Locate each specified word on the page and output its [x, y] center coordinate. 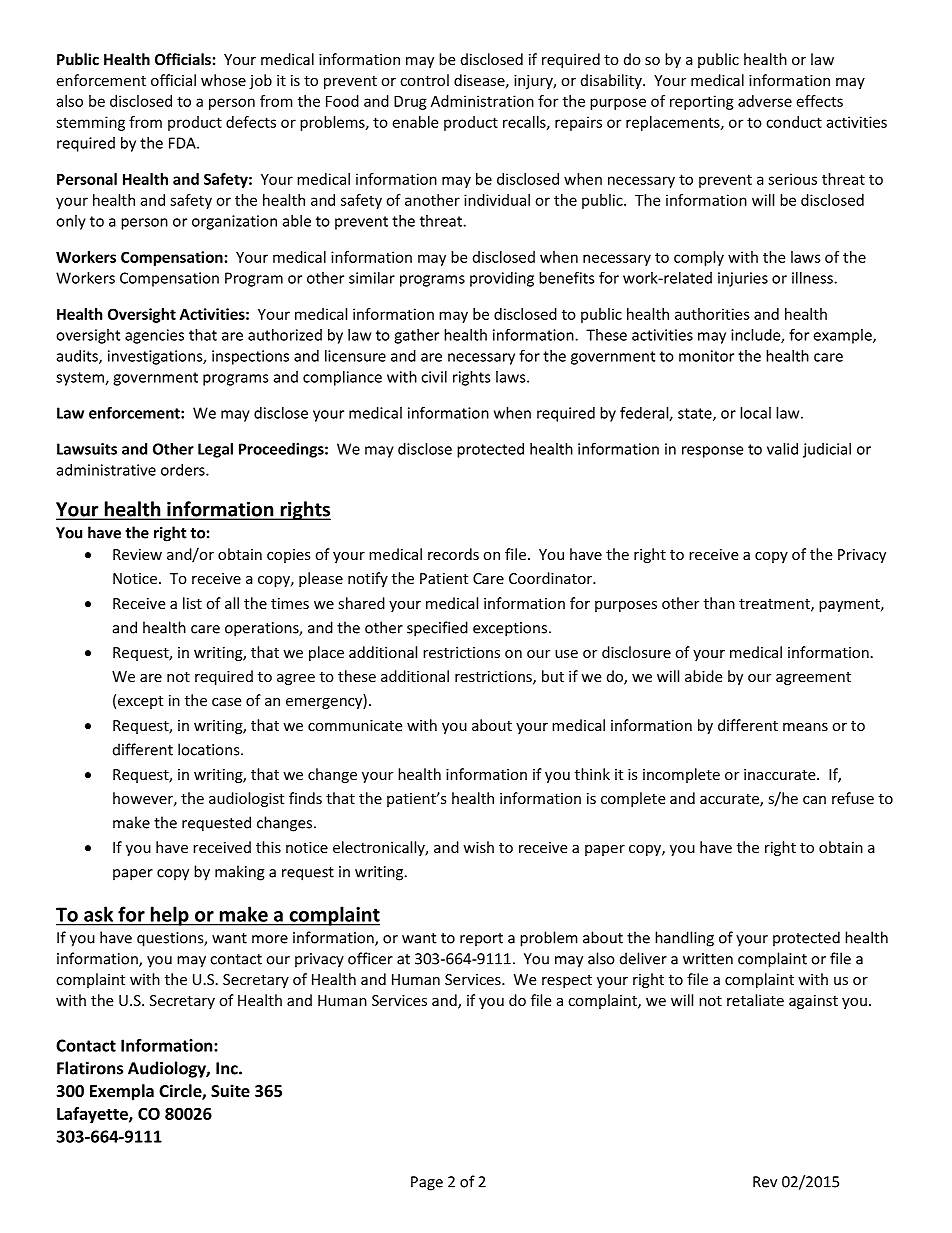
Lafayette [93, 1115]
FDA [183, 143]
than [719, 603]
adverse [765, 101]
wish [478, 847]
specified [437, 629]
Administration [482, 101]
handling [684, 939]
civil [434, 377]
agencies [154, 336]
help [169, 916]
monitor [706, 356]
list [192, 603]
